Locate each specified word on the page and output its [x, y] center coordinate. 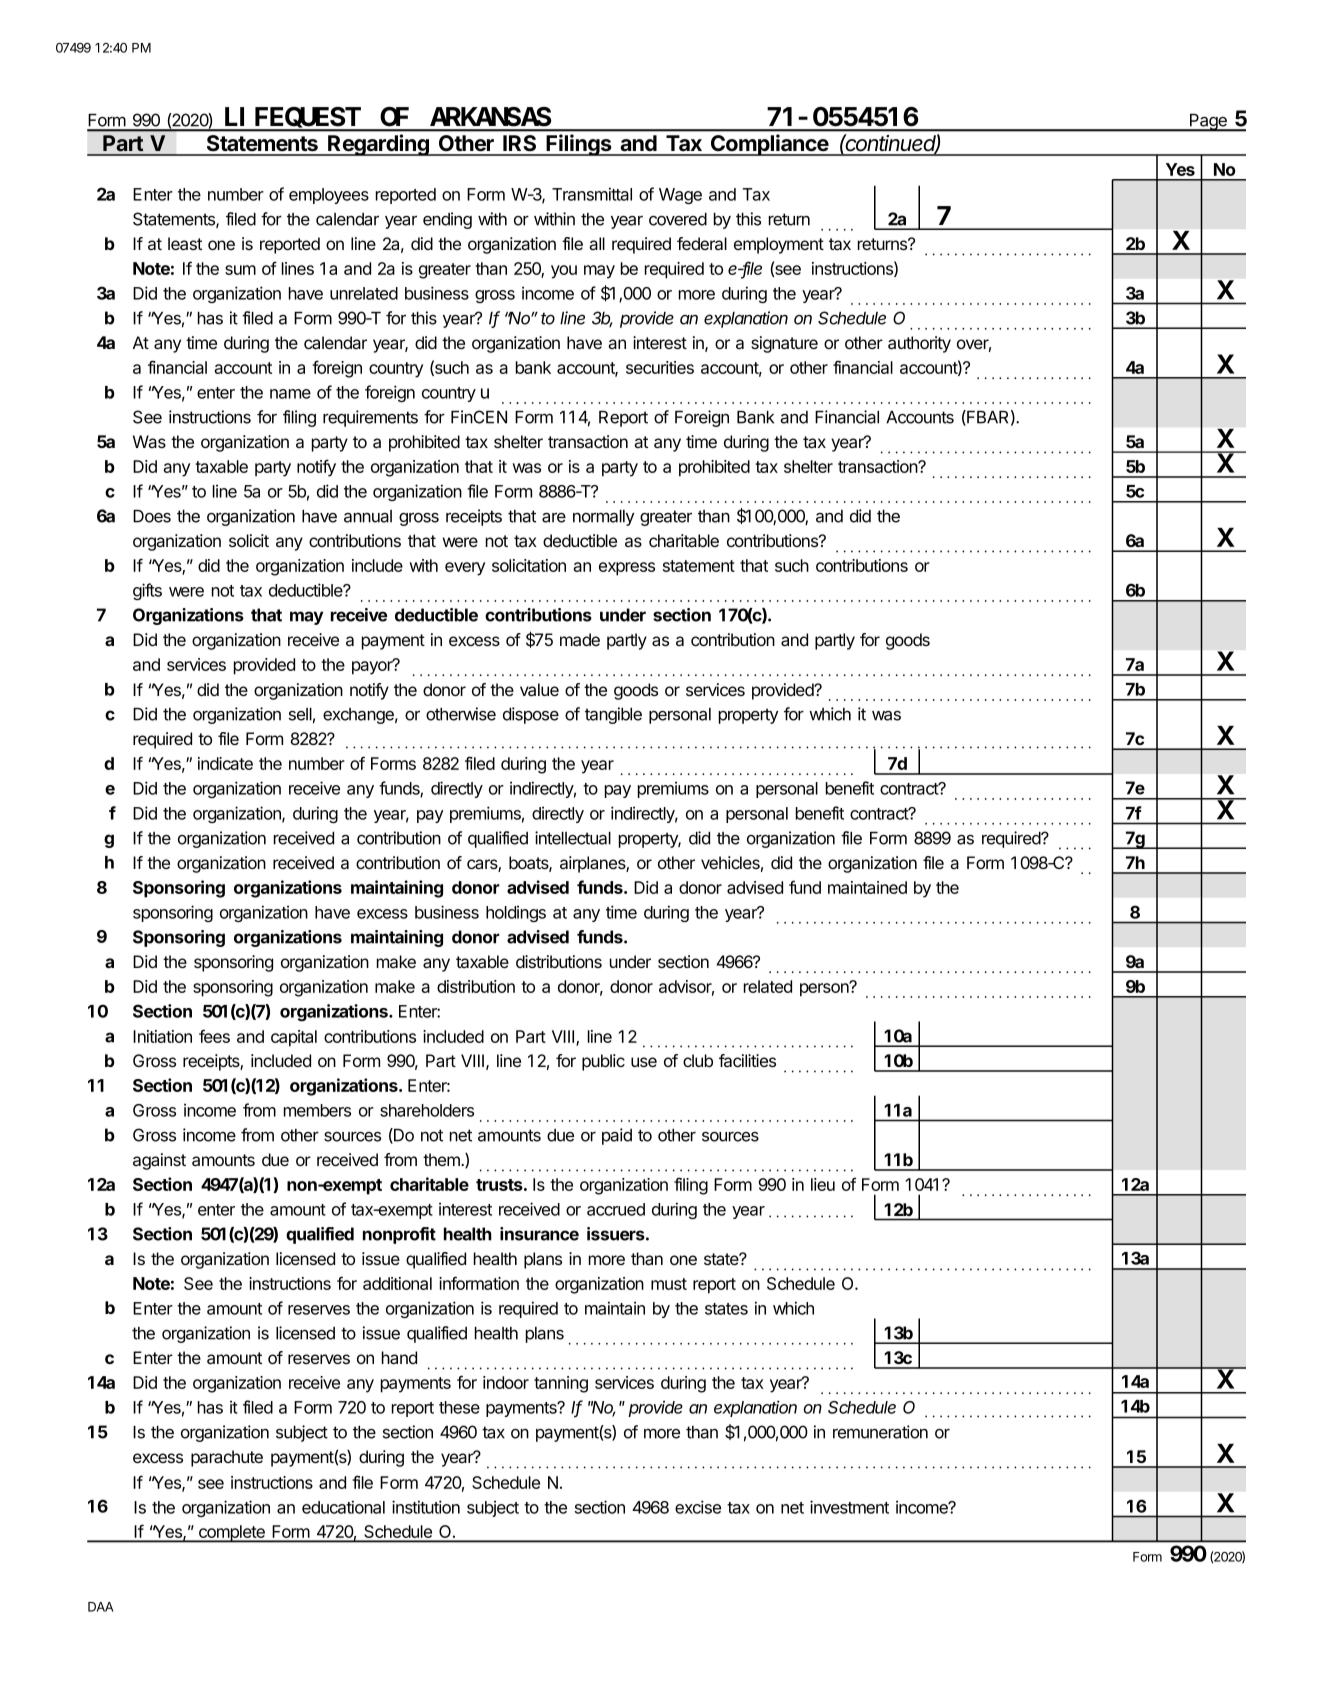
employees [329, 196]
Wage [680, 196]
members [317, 1110]
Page [1208, 123]
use [644, 1062]
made [580, 640]
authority [919, 344]
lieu [823, 1184]
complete [232, 1534]
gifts [147, 591]
